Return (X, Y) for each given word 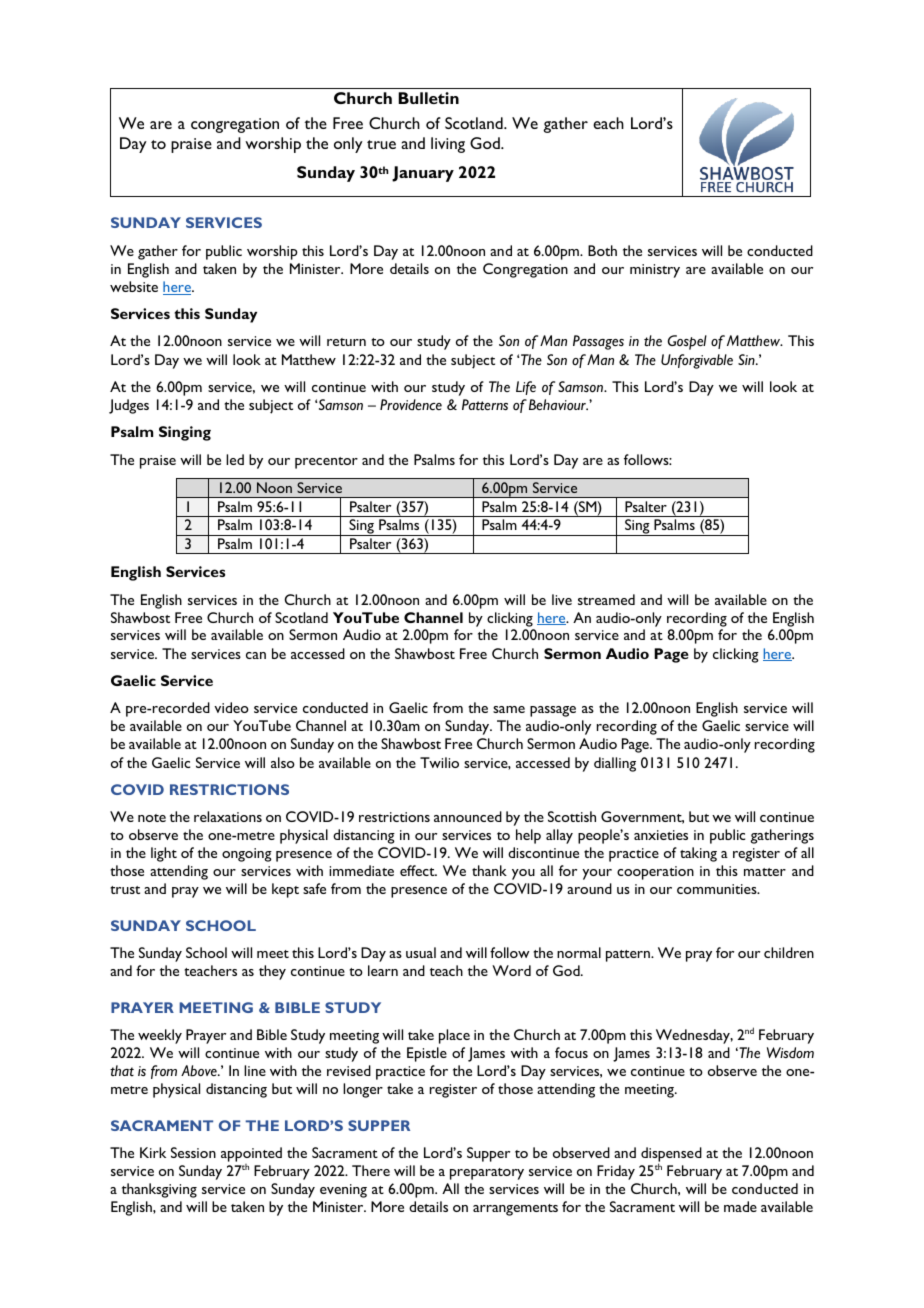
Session (193, 1152)
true (381, 144)
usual (421, 952)
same (509, 709)
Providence (411, 405)
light (164, 854)
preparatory (487, 1174)
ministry (655, 271)
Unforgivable (697, 361)
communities (718, 889)
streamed (606, 599)
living (448, 145)
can (256, 655)
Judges (129, 406)
